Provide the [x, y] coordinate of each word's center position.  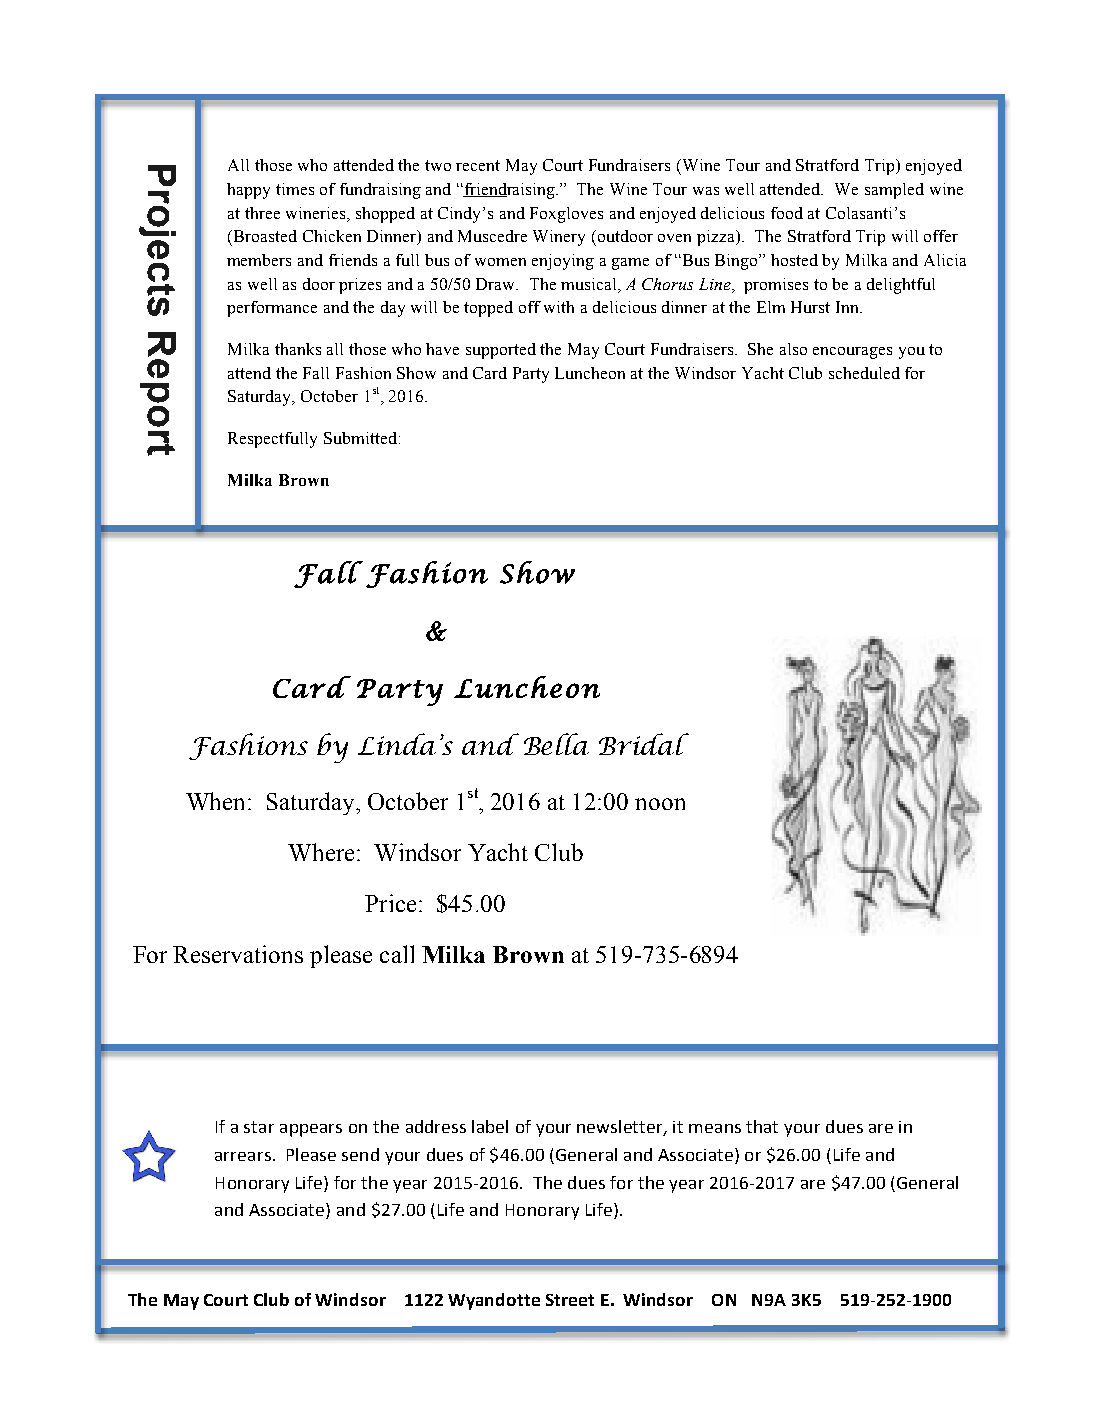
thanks [298, 349]
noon [660, 804]
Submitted [360, 438]
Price [390, 903]
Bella [556, 744]
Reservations [238, 954]
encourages [852, 353]
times [295, 189]
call [397, 954]
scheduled [864, 373]
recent [478, 165]
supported [501, 351]
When [215, 801]
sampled [894, 191]
